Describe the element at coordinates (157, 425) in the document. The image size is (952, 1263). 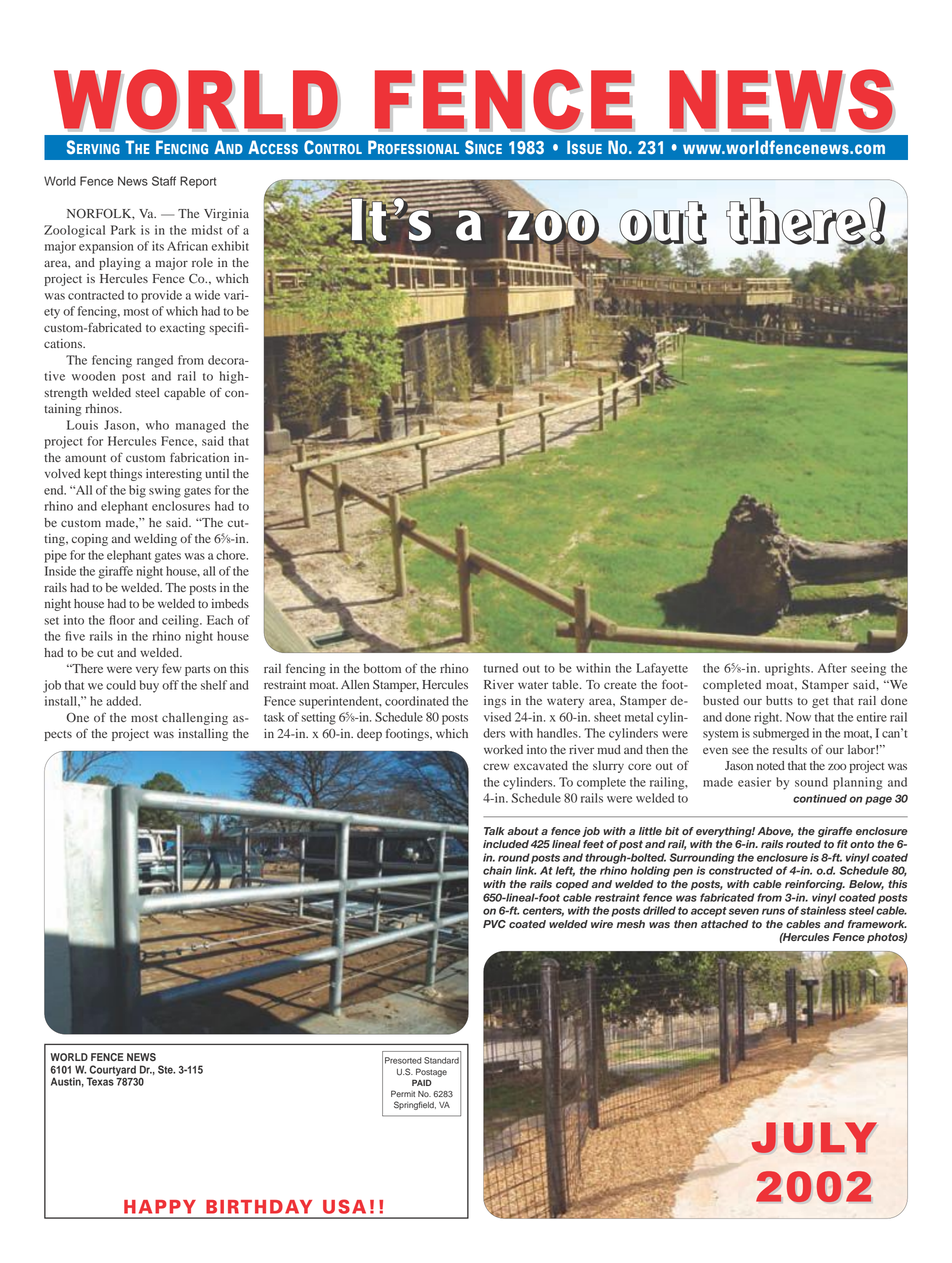
I see `who` at that location.
